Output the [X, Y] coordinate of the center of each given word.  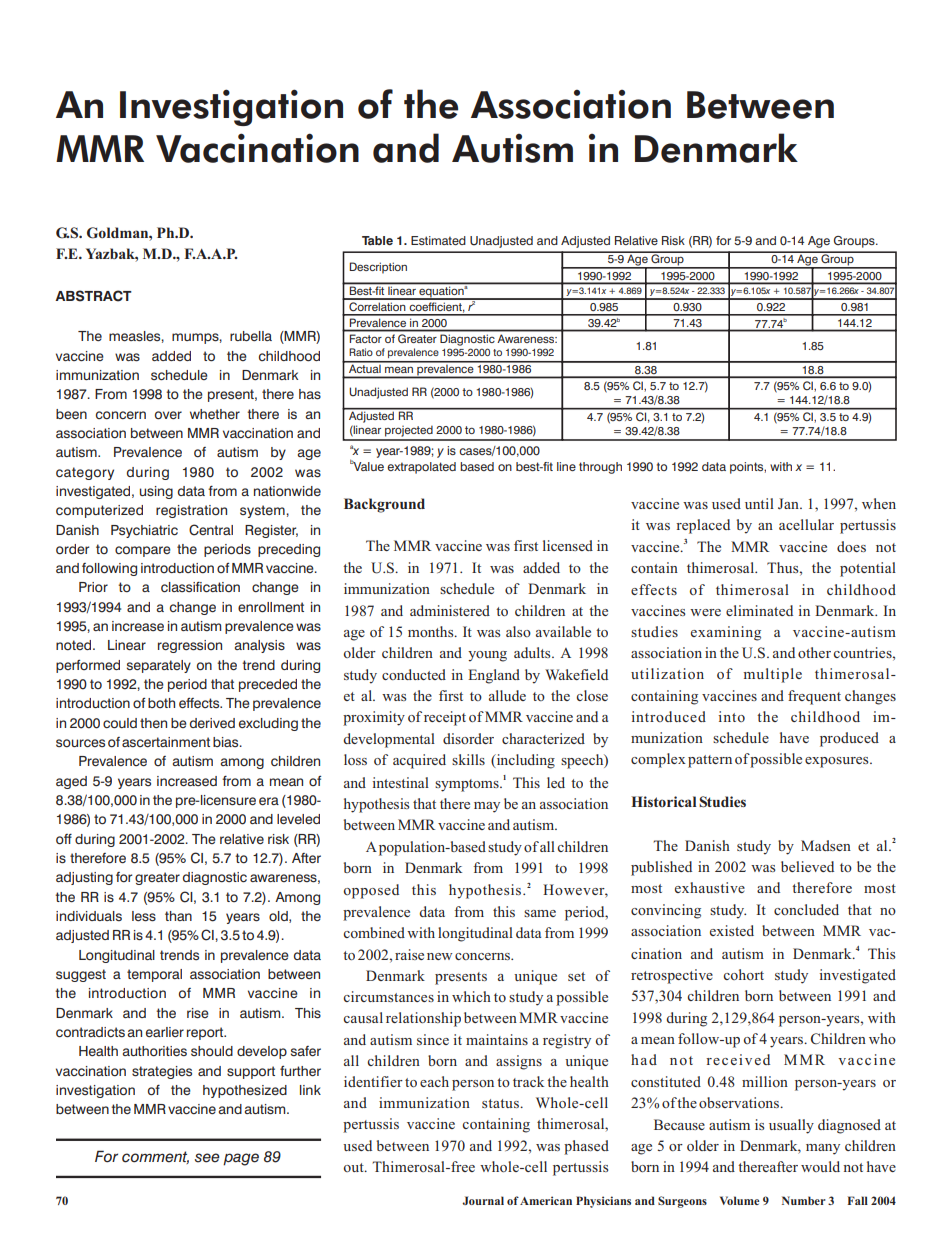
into [731, 716]
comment [155, 1157]
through [600, 468]
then [153, 723]
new [439, 956]
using [156, 492]
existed [732, 930]
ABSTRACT [93, 296]
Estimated [438, 240]
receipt [445, 718]
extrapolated [421, 468]
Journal [483, 1200]
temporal [154, 975]
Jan [789, 503]
